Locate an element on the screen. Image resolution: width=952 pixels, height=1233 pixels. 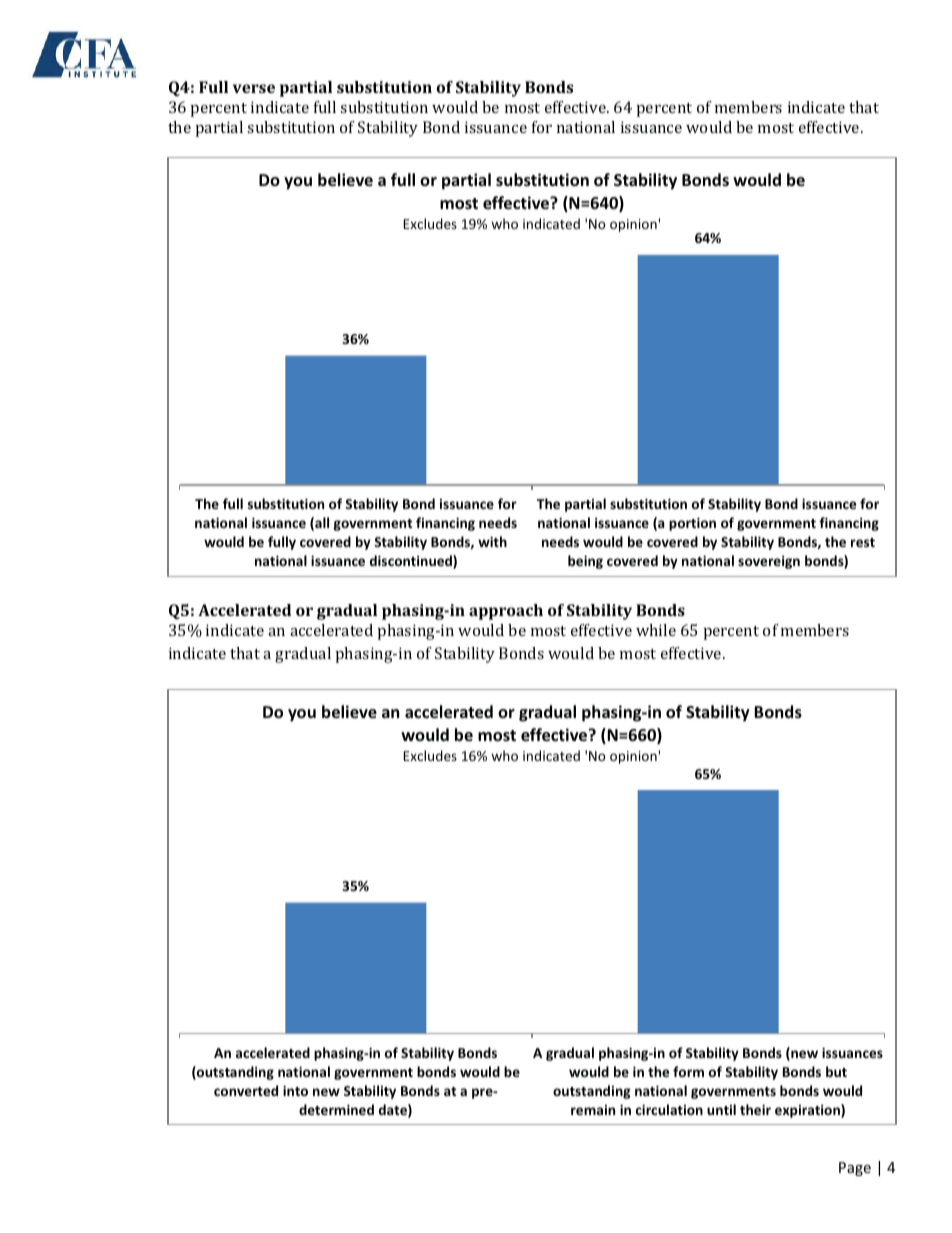
with is located at coordinates (492, 541).
